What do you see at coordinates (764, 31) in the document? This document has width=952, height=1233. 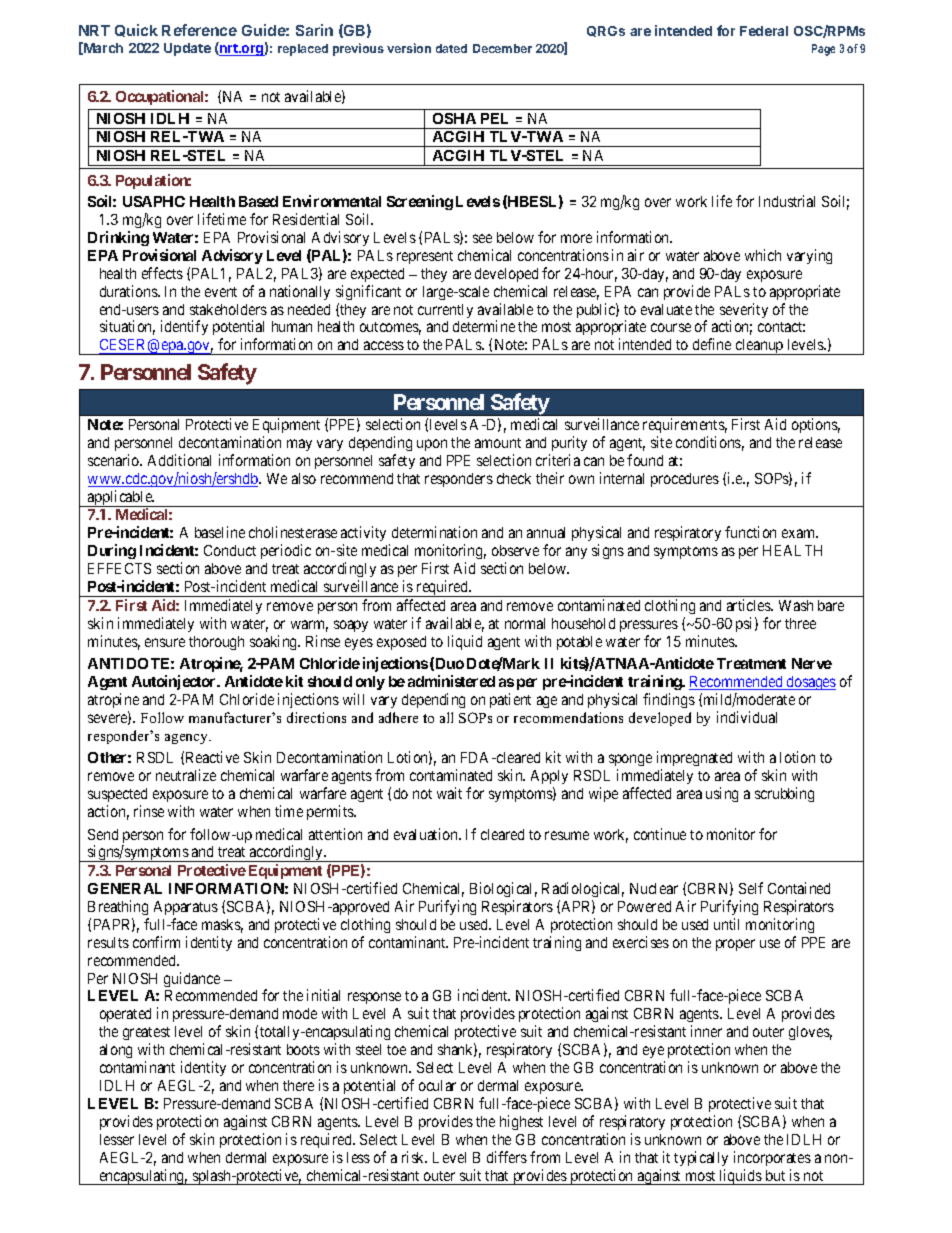 I see `Federal` at bounding box center [764, 31].
